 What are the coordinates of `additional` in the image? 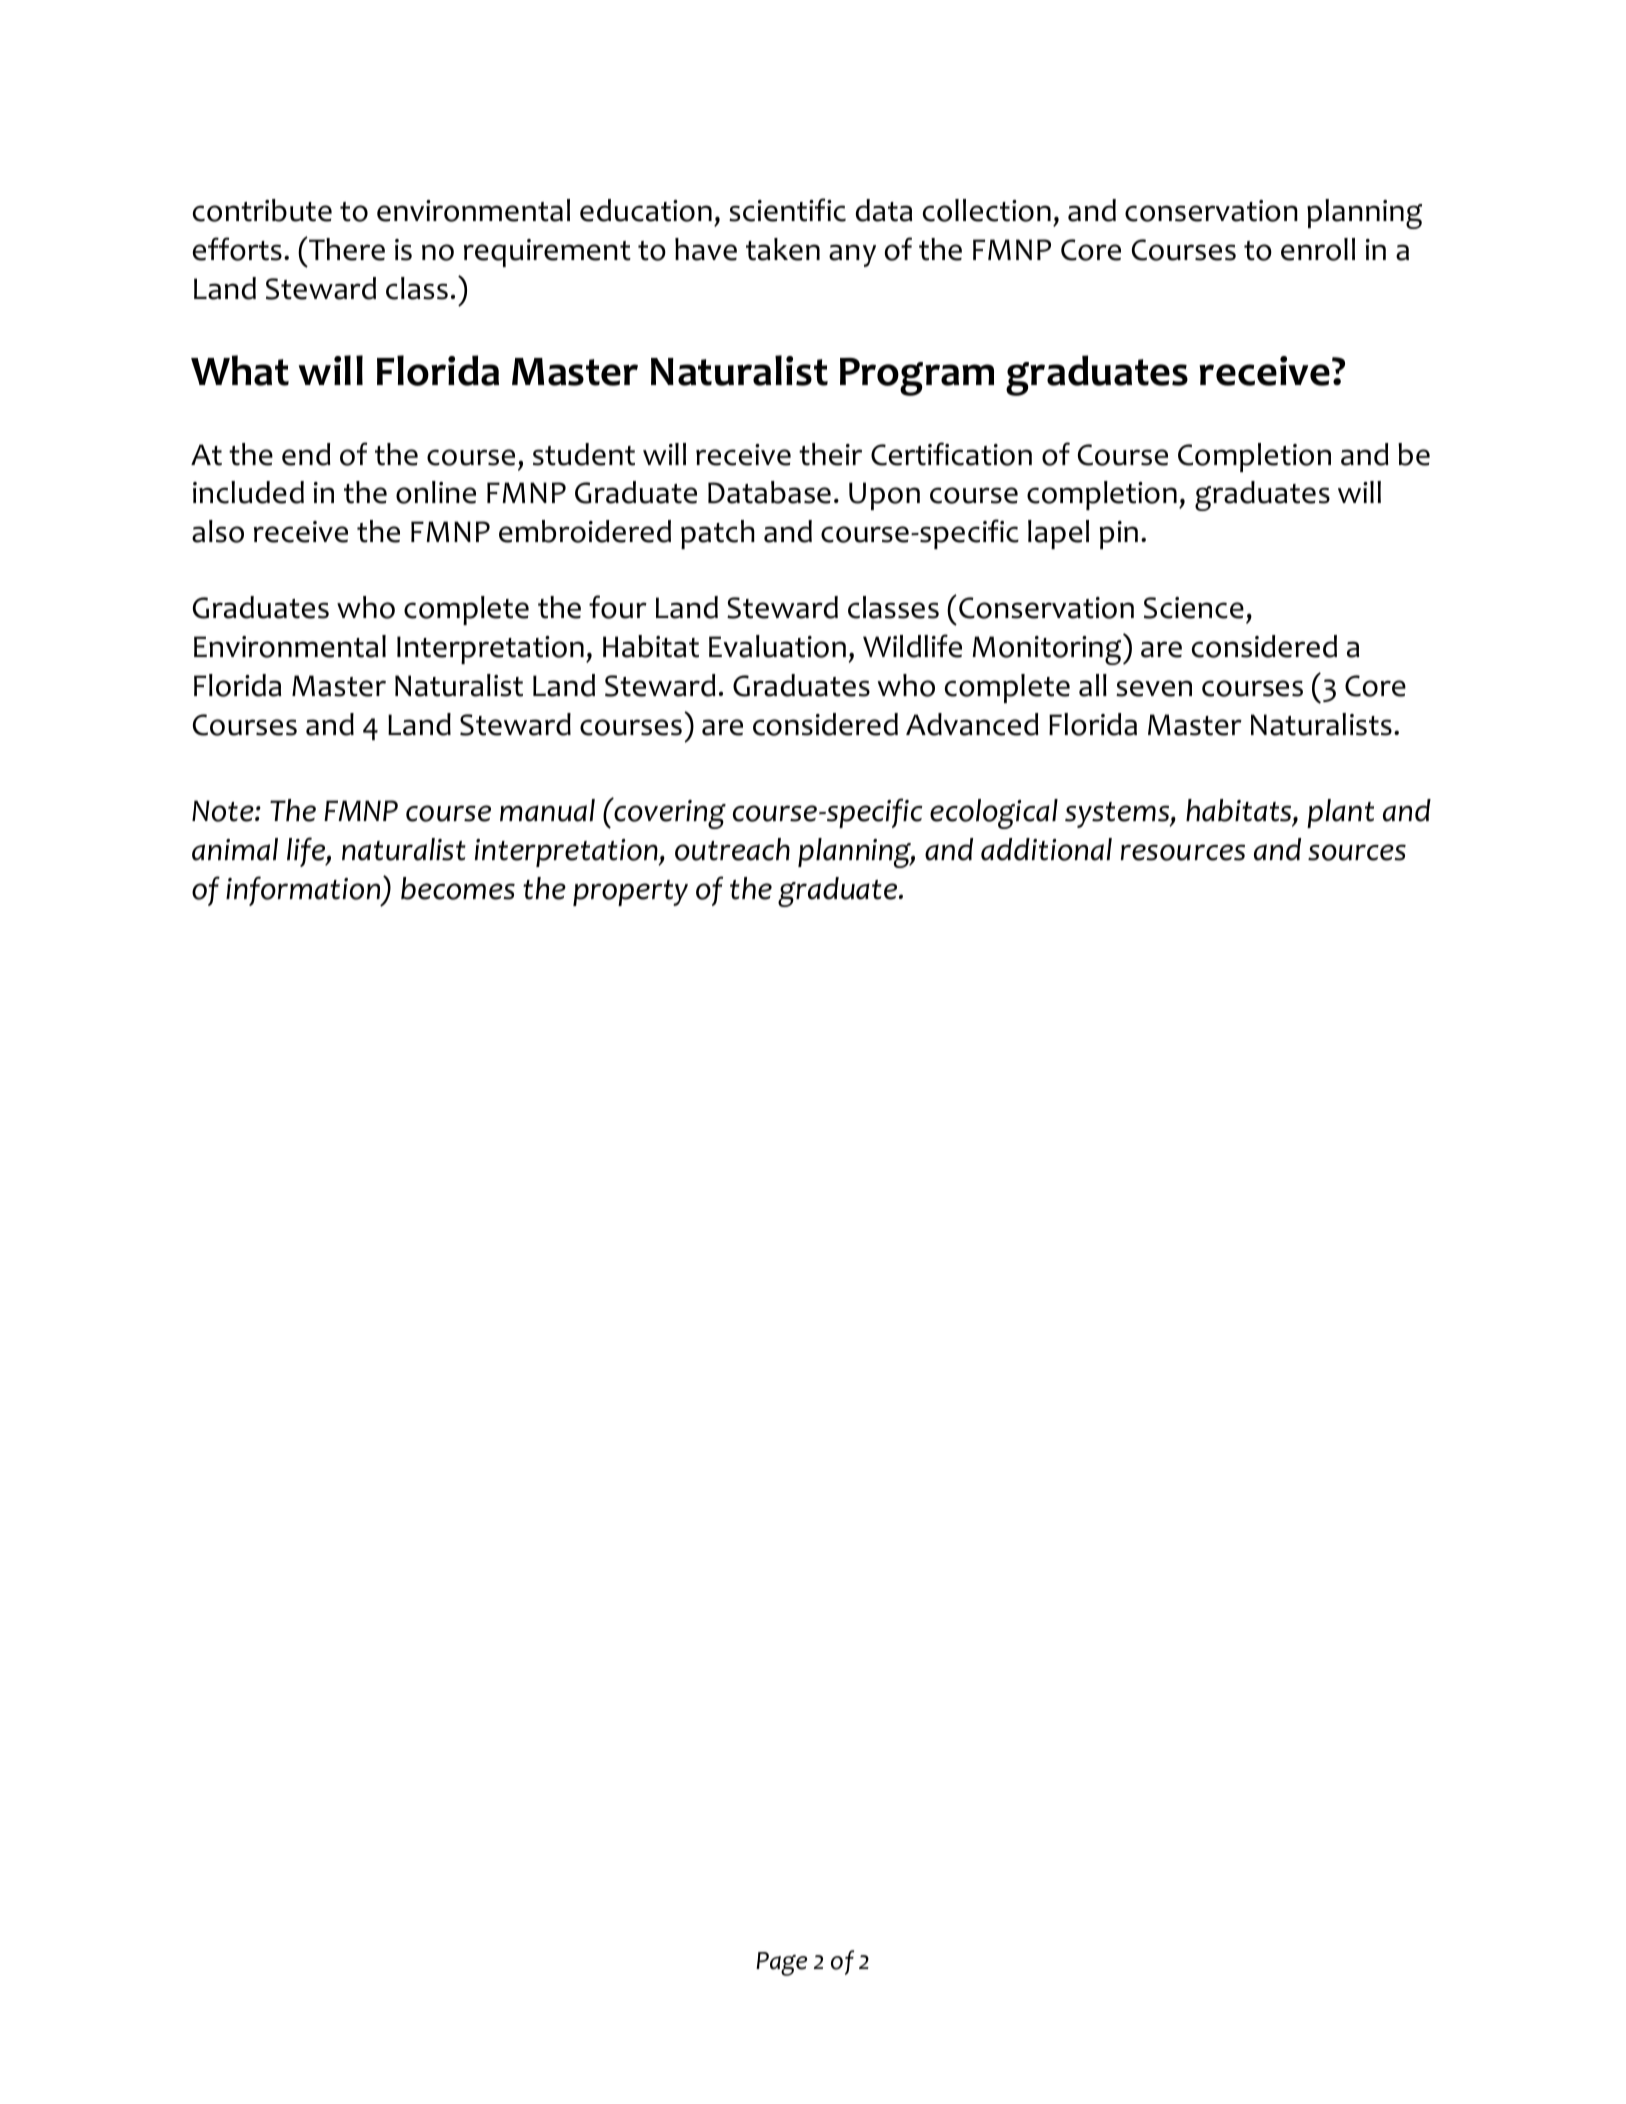 It's located at (1046, 849).
